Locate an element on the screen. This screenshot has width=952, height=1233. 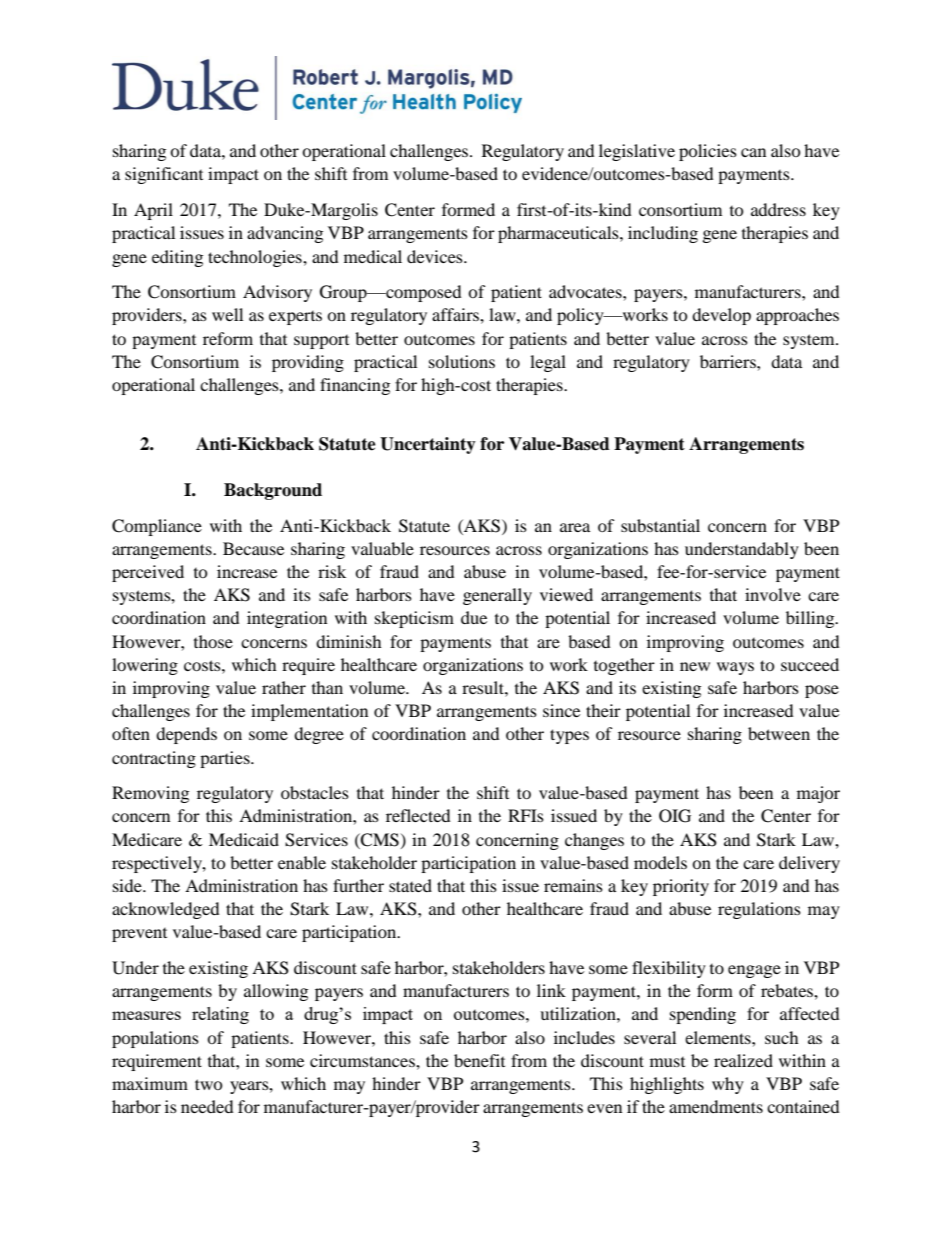
devices is located at coordinates (436, 256).
